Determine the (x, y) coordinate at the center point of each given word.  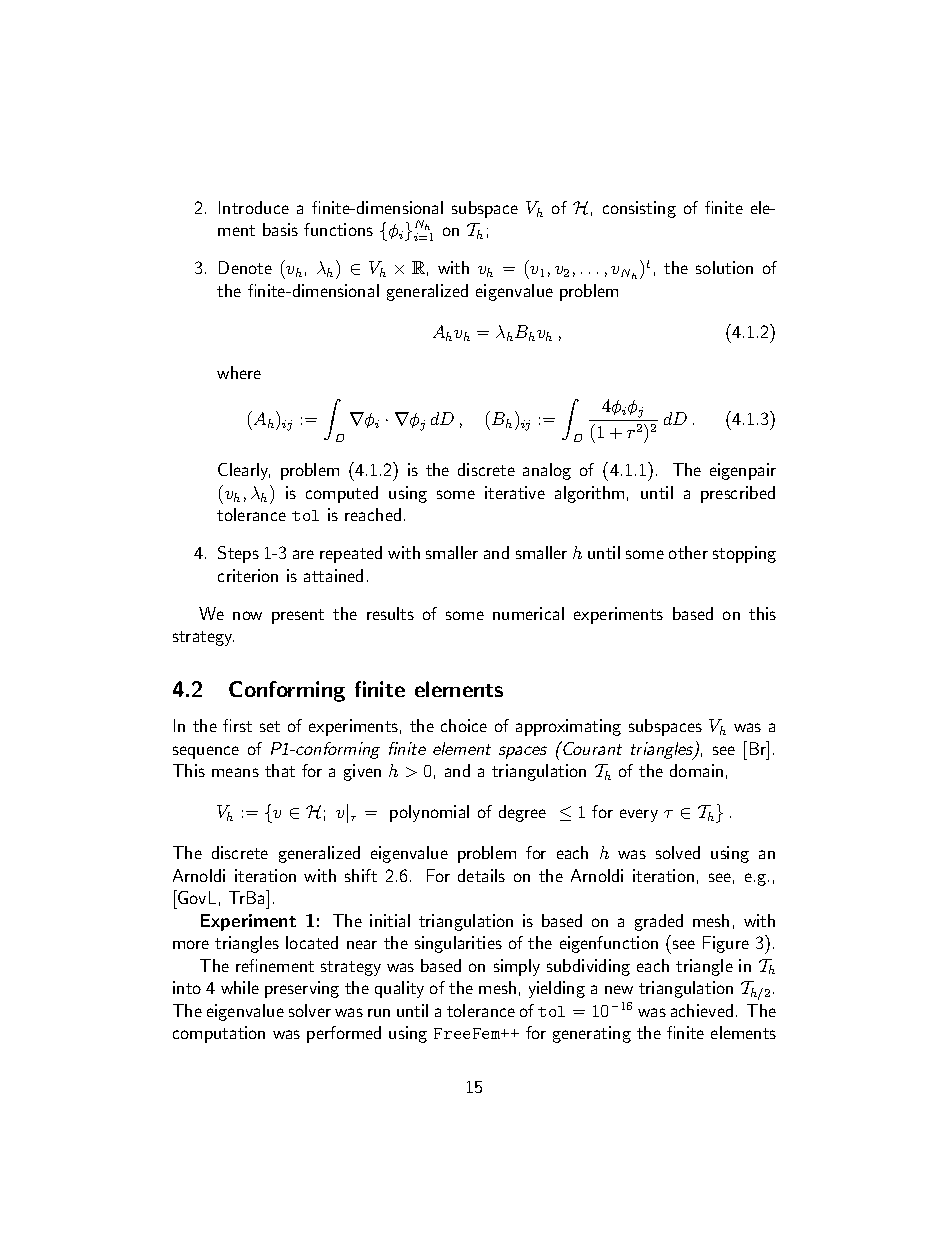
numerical (528, 613)
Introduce (254, 207)
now (247, 615)
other (688, 552)
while (240, 987)
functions (338, 229)
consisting (639, 209)
